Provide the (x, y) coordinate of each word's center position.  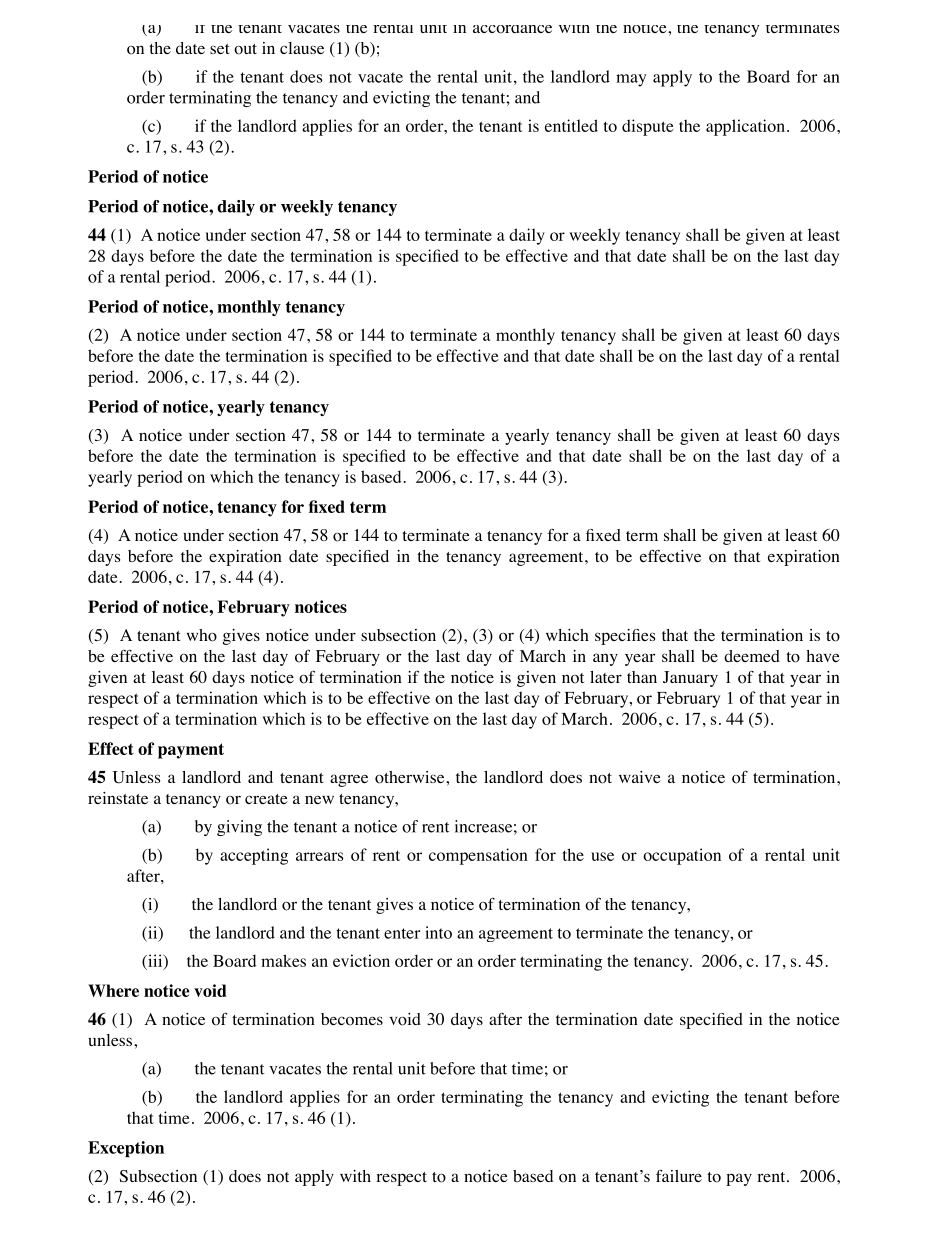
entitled (571, 125)
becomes (352, 1019)
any (605, 659)
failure (679, 1175)
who (202, 635)
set (219, 49)
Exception (126, 1149)
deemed (752, 656)
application (745, 127)
